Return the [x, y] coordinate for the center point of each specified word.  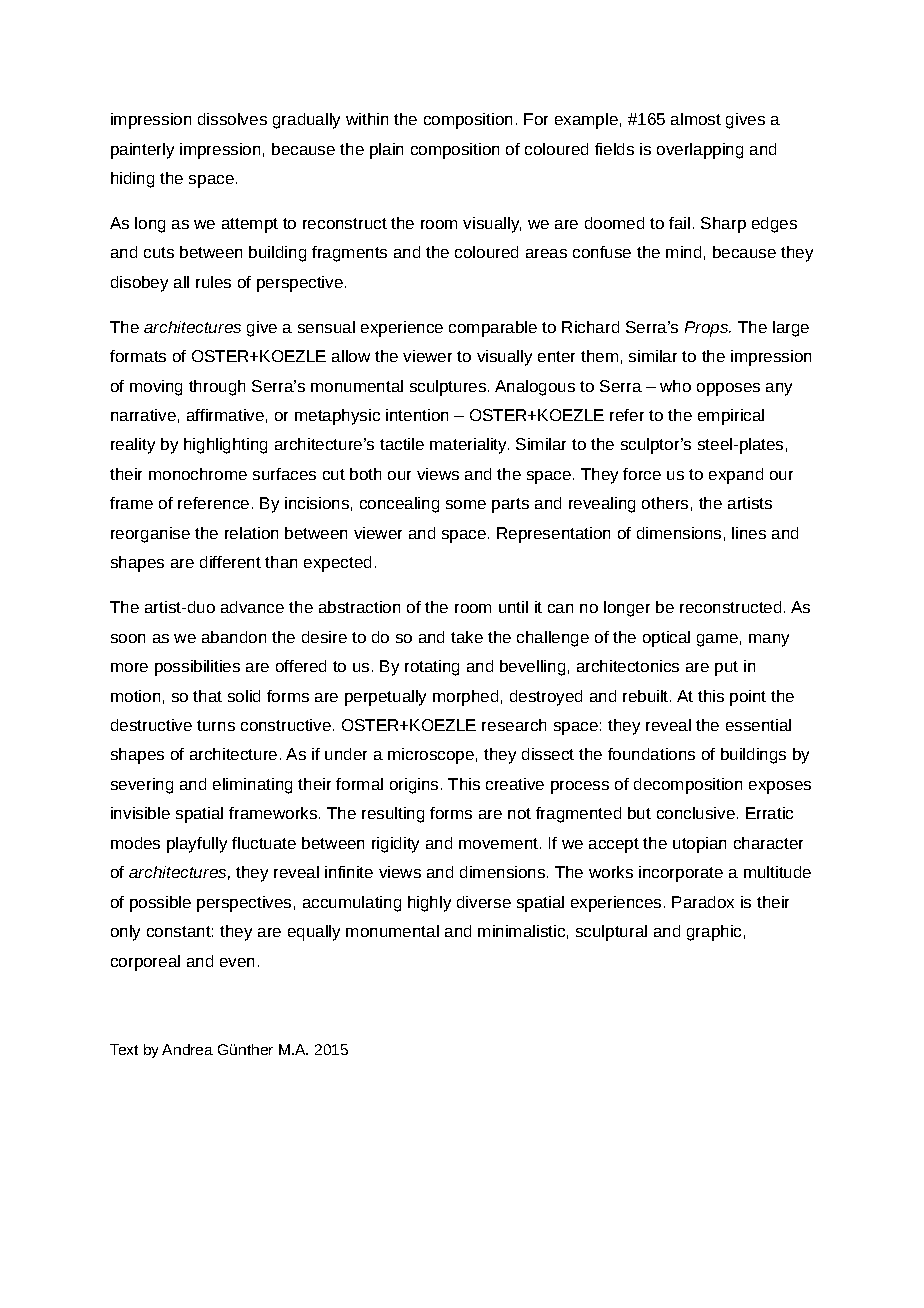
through [217, 388]
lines [749, 533]
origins [414, 786]
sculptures [449, 388]
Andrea [187, 1049]
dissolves [232, 119]
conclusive [696, 813]
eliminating [252, 786]
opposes [728, 389]
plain [386, 151]
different [230, 562]
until [513, 607]
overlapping [700, 151]
